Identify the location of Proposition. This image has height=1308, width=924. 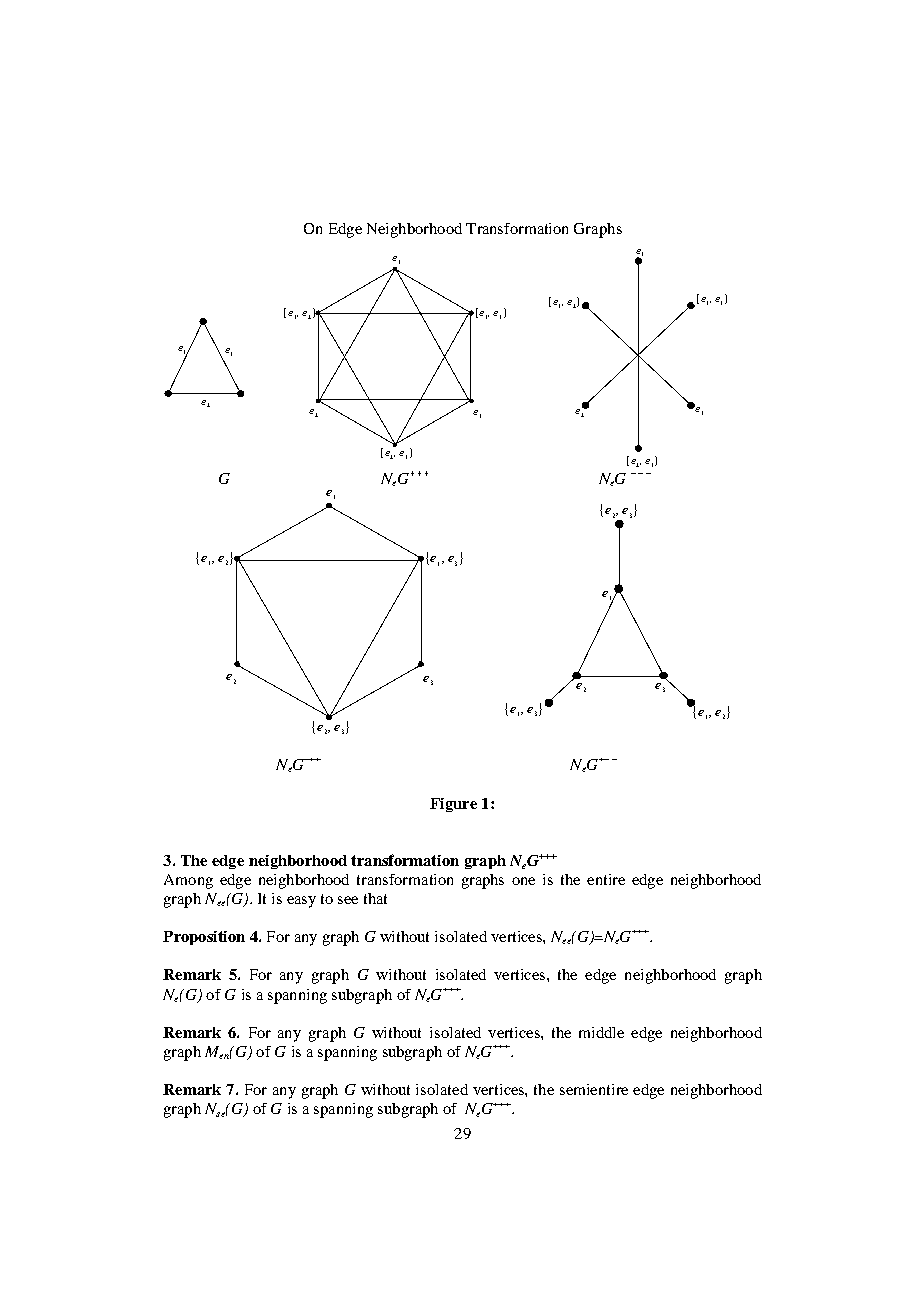
(204, 938).
